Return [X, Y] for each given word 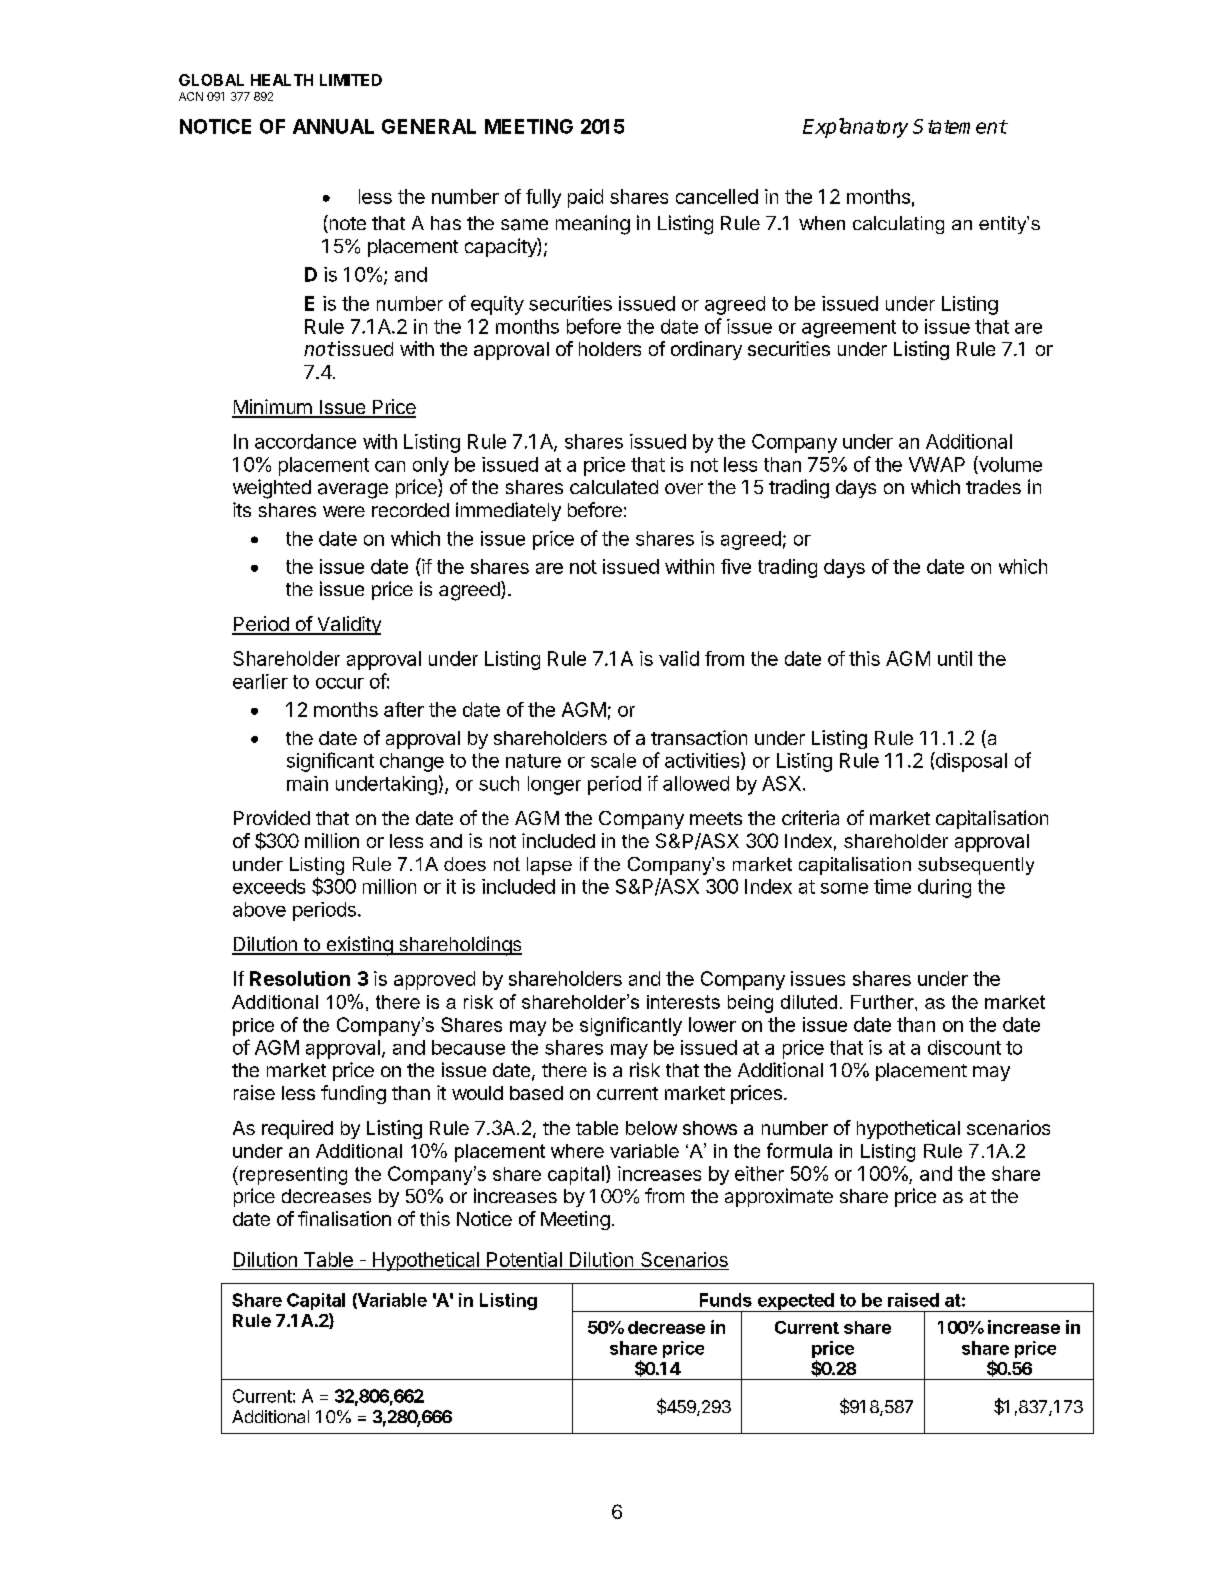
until [955, 658]
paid [585, 198]
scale [613, 760]
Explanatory [855, 128]
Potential [524, 1261]
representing [293, 1176]
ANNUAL [333, 126]
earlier [260, 681]
